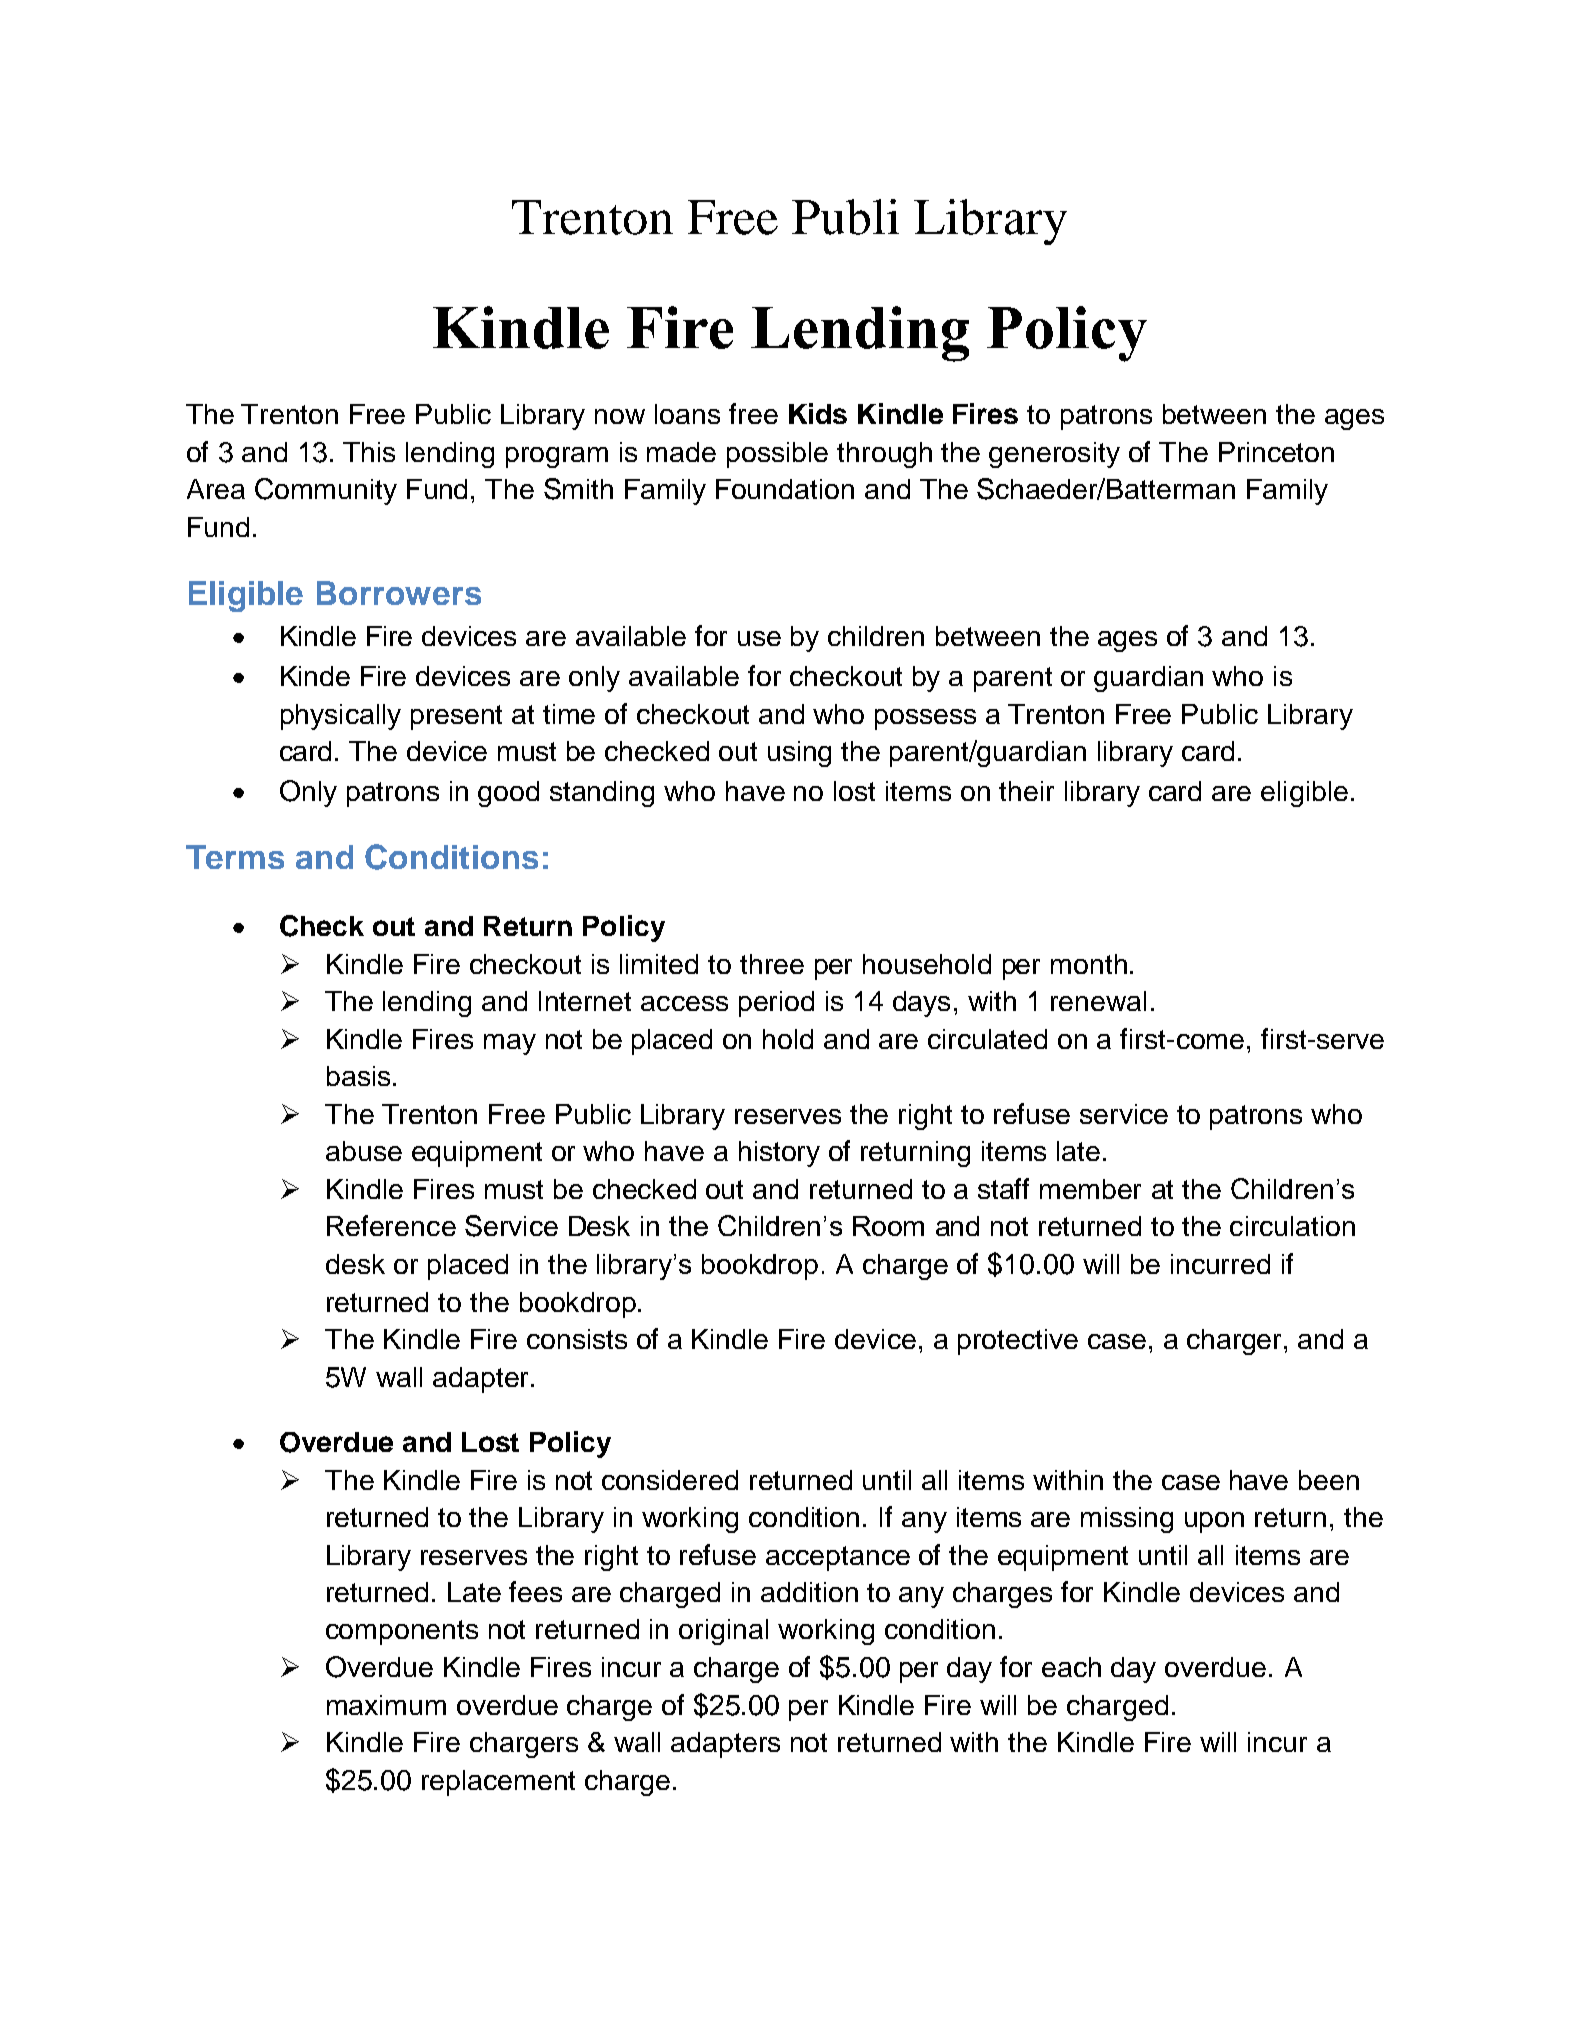 The image size is (1579, 2044). I want to click on original, so click(723, 1632).
